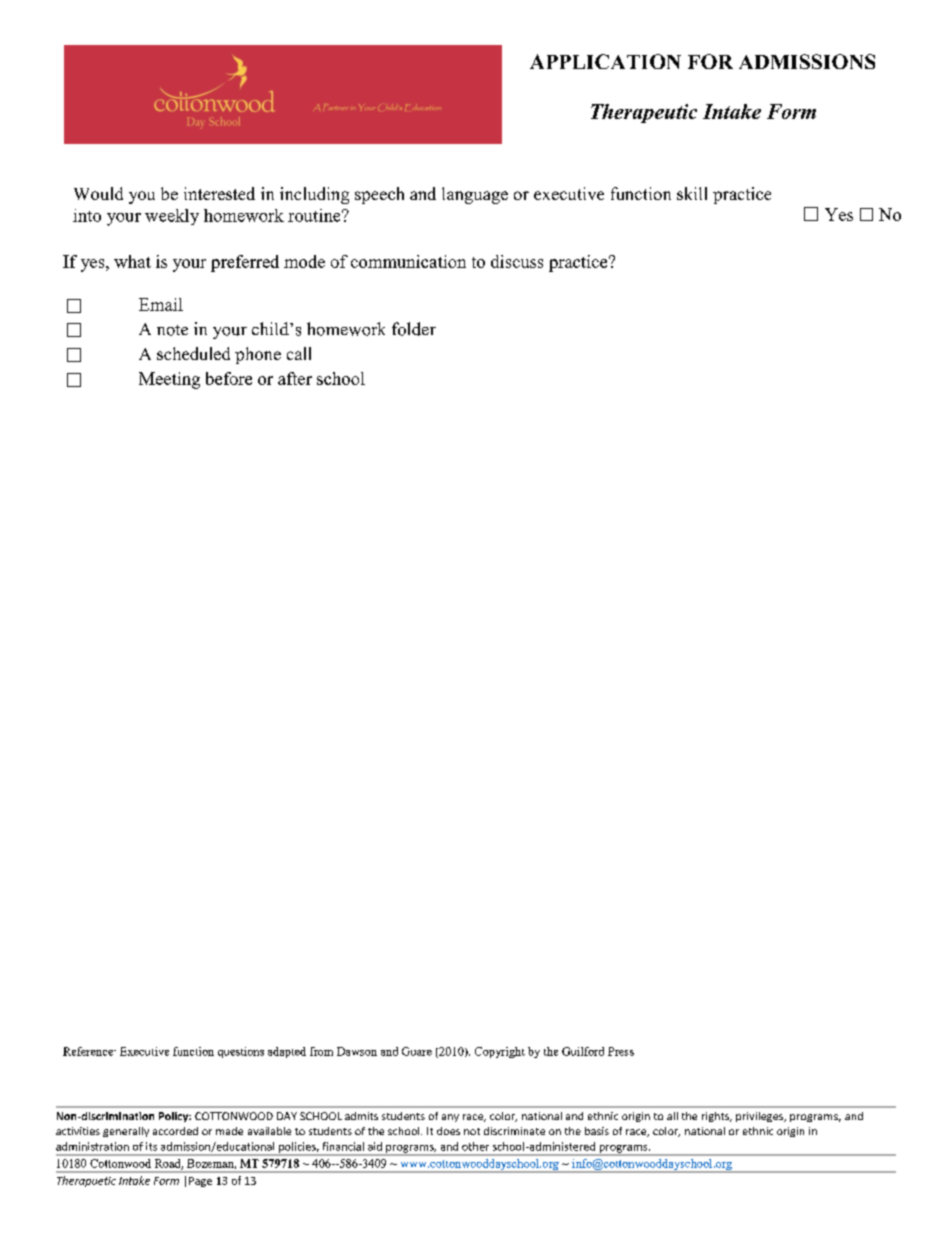 The width and height of the screenshot is (952, 1233). Describe the element at coordinates (299, 353) in the screenshot. I see `call` at that location.
